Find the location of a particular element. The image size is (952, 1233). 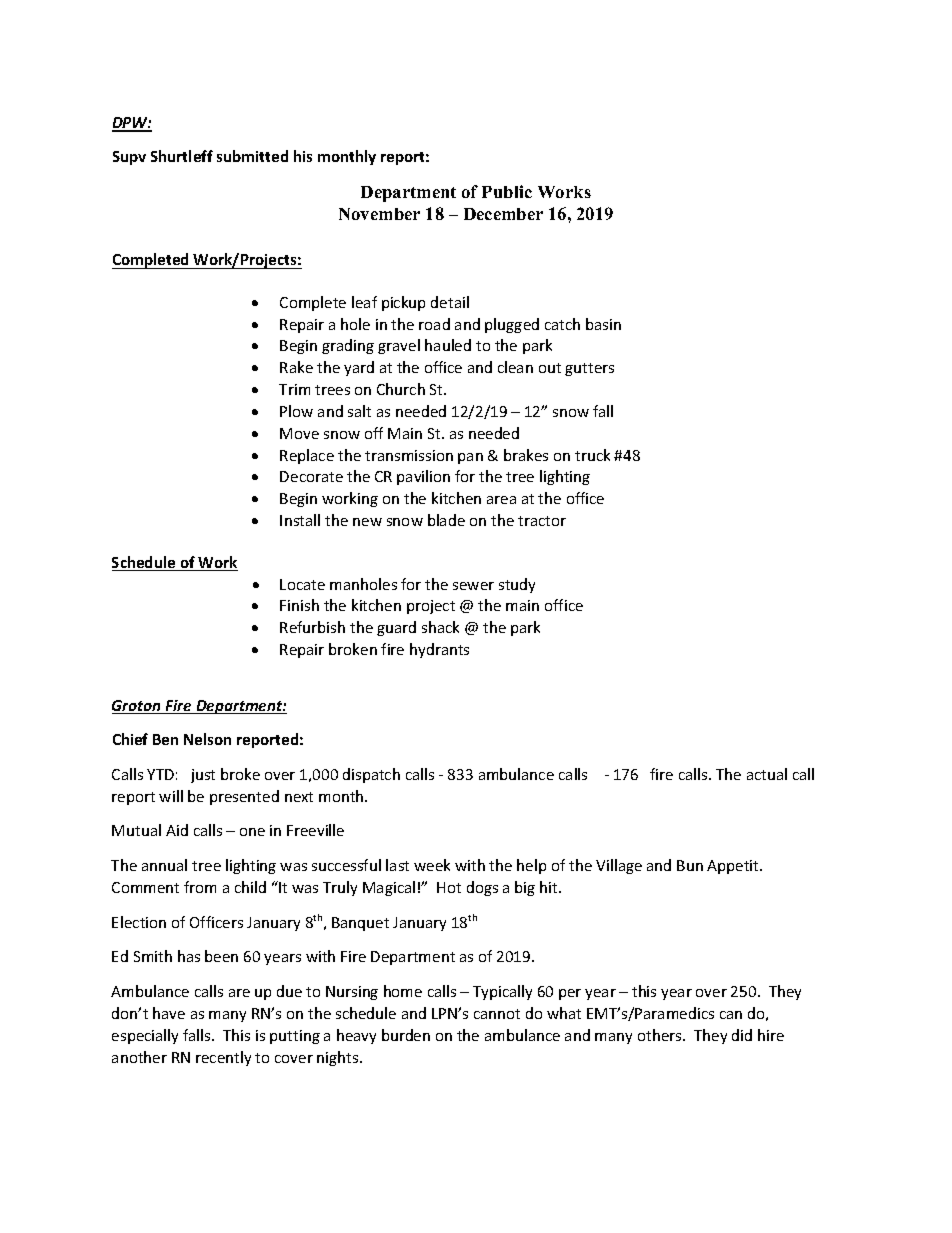

dispatch is located at coordinates (371, 775).
